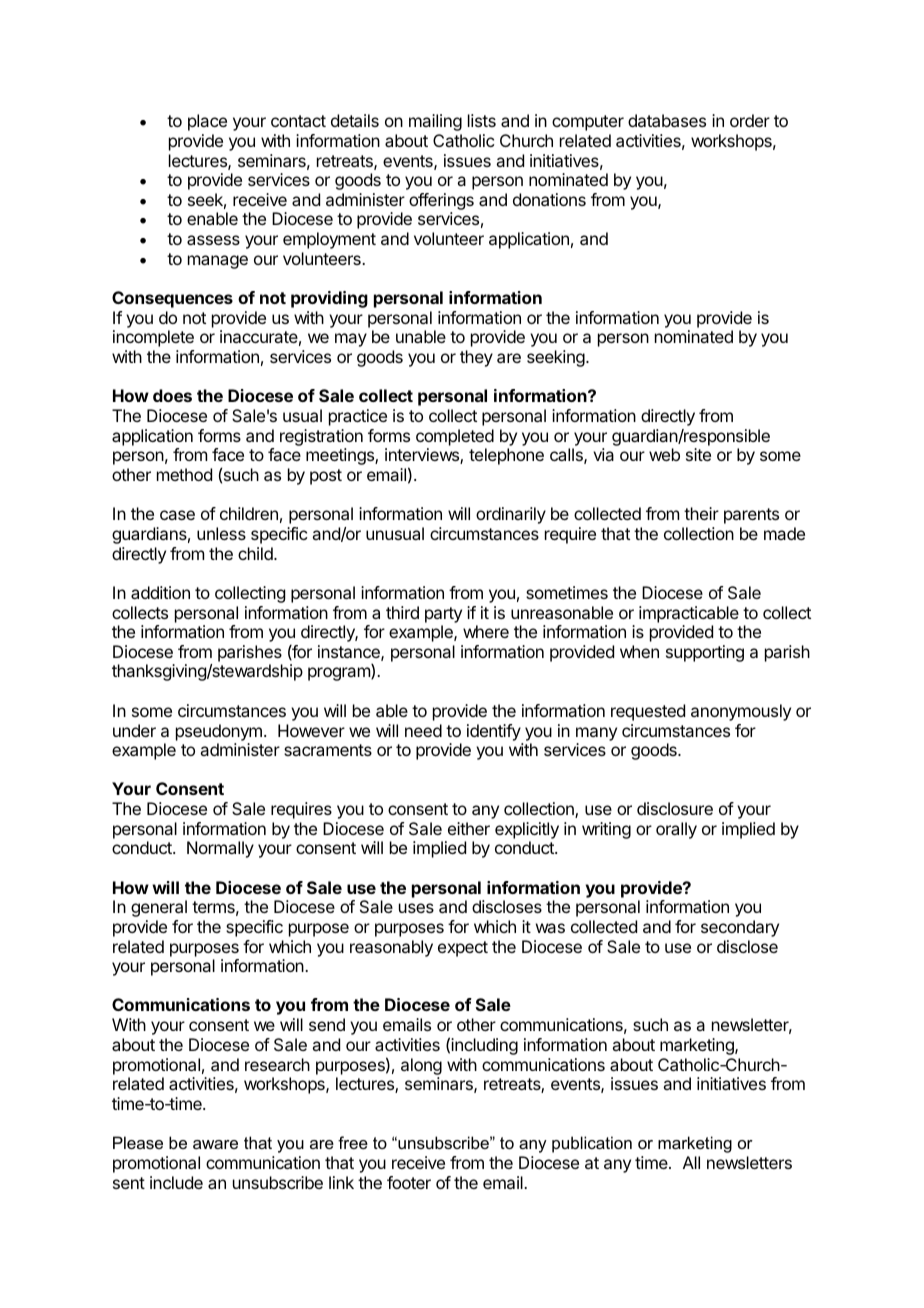 The width and height of the document is (924, 1308). What do you see at coordinates (416, 908) in the document?
I see `uses` at bounding box center [416, 908].
